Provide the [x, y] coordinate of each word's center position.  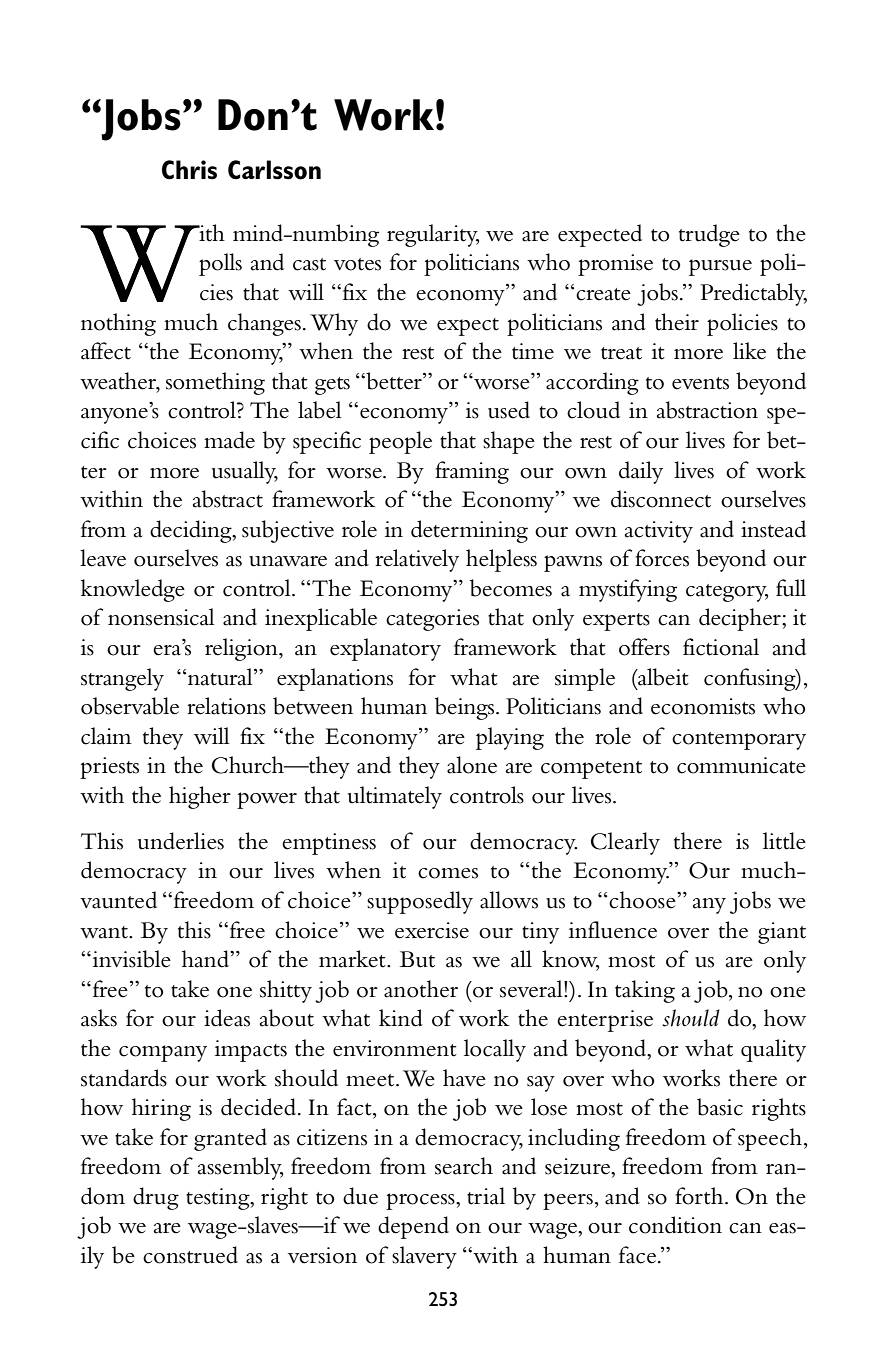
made [229, 440]
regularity [433, 235]
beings [466, 708]
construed [190, 1255]
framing [472, 472]
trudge [709, 235]
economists [703, 706]
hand [207, 959]
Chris [189, 170]
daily [641, 472]
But [417, 959]
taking [645, 991]
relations [226, 706]
